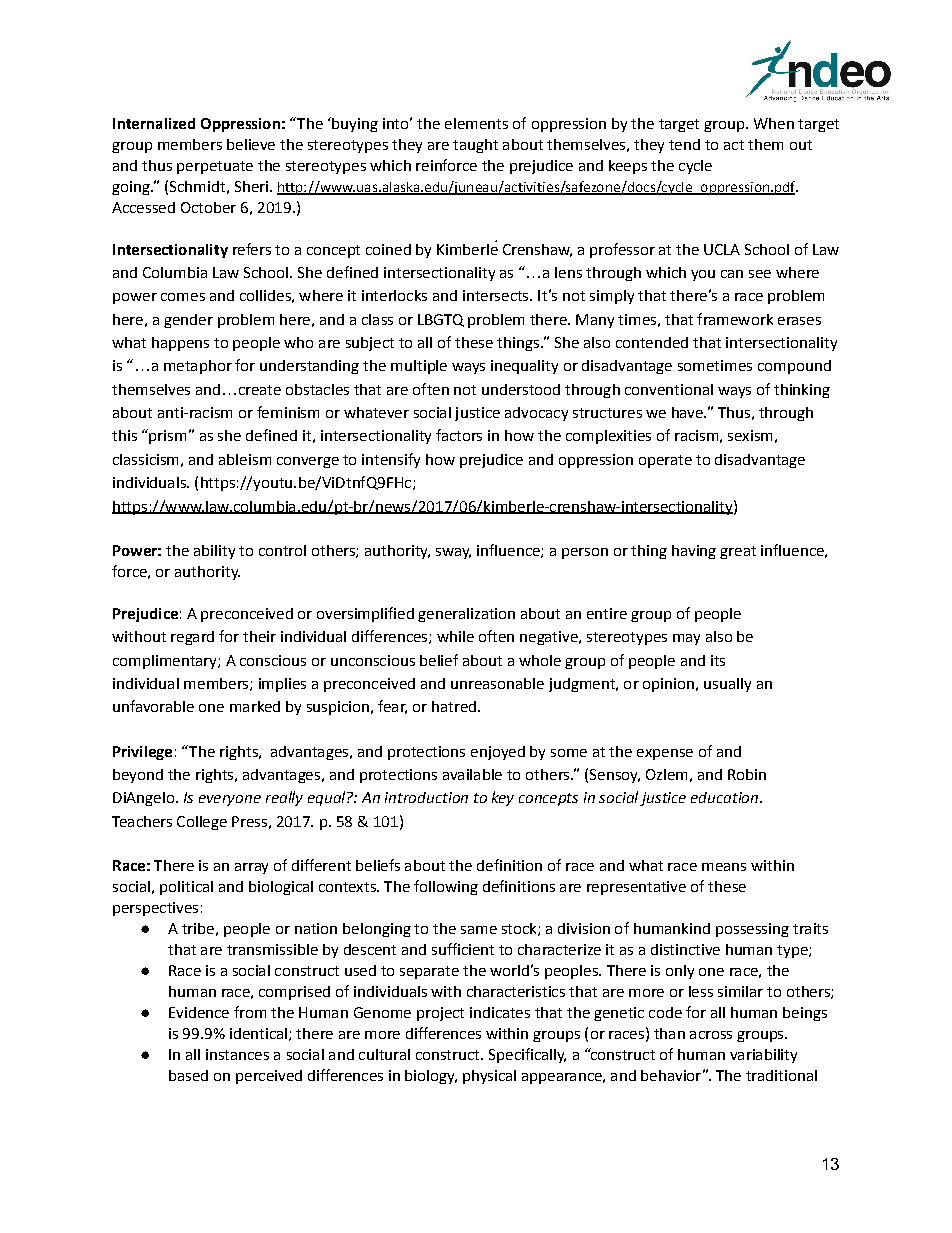 This screenshot has width=952, height=1233. Describe the element at coordinates (475, 146) in the screenshot. I see `taught` at that location.
